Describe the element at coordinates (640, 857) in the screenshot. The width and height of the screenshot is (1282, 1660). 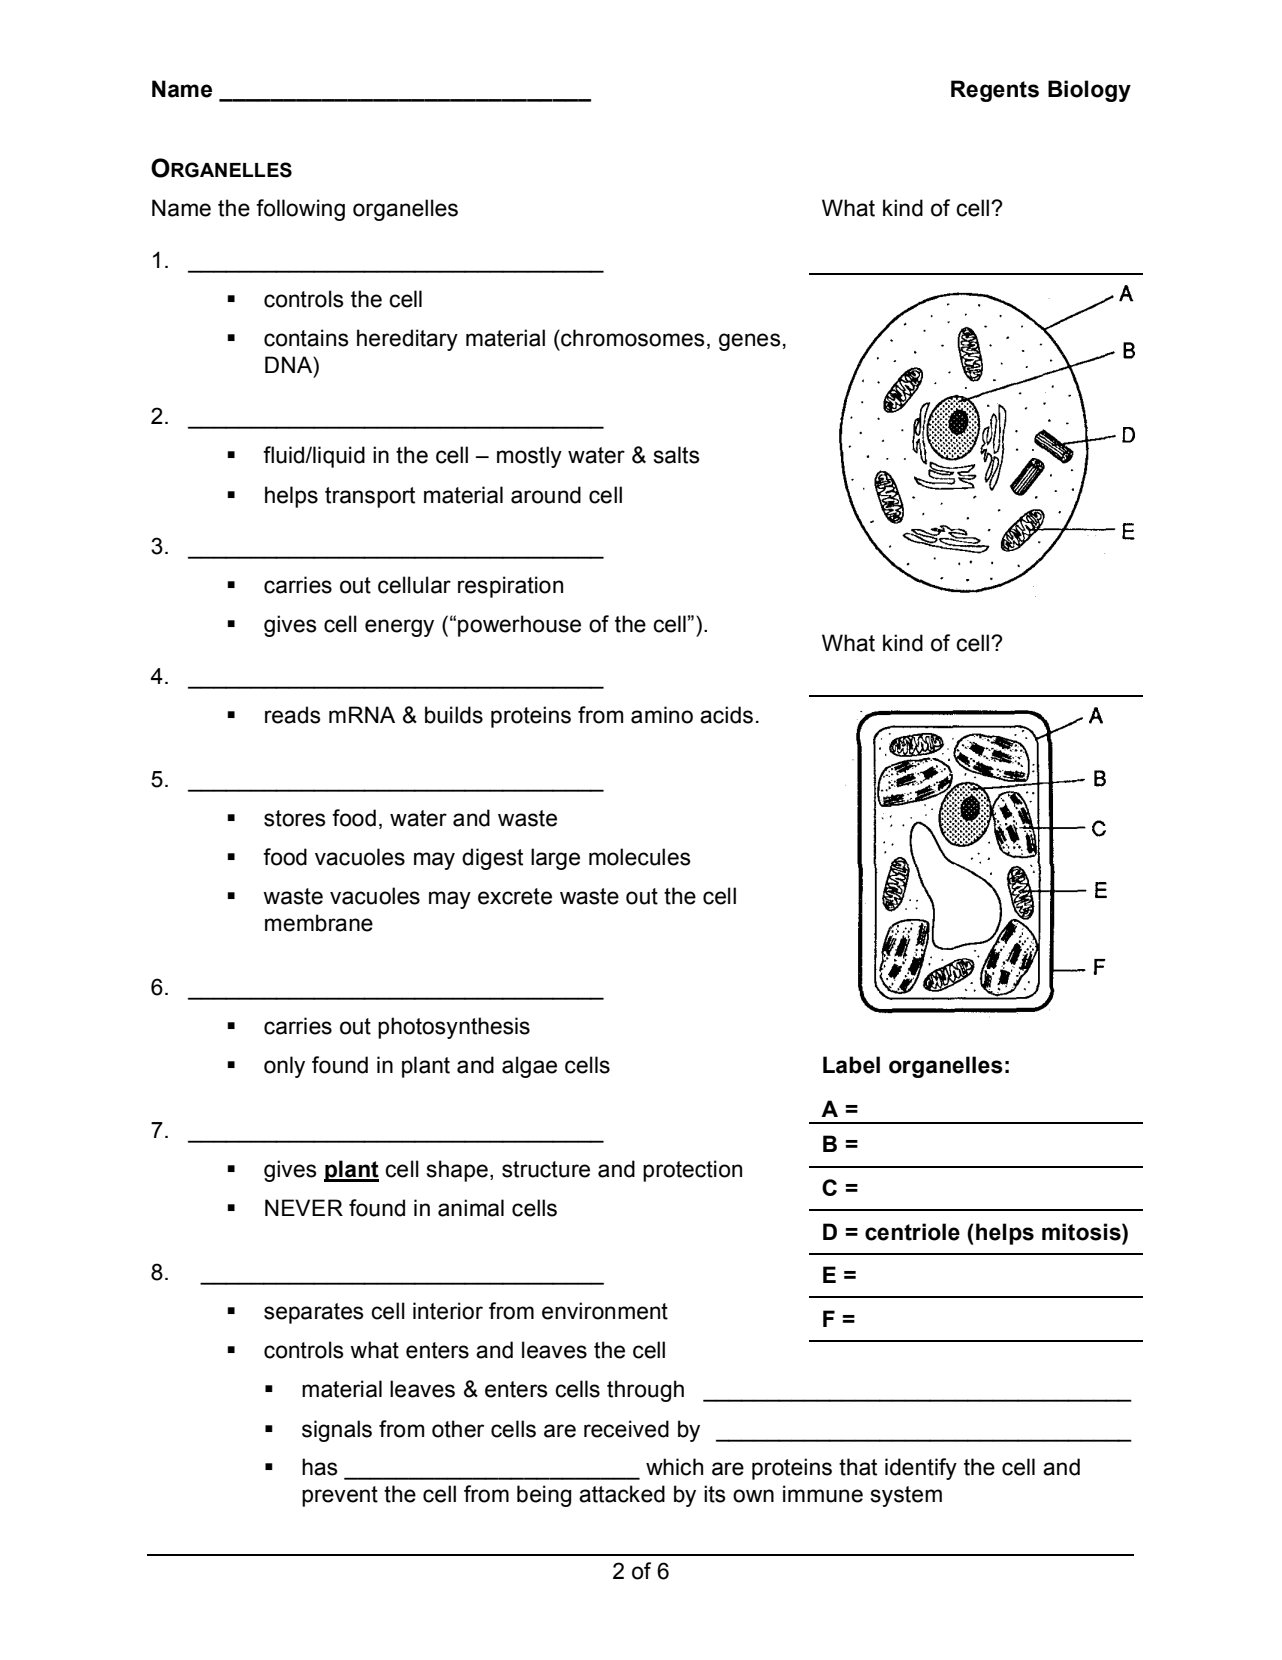
I see `molecules` at that location.
